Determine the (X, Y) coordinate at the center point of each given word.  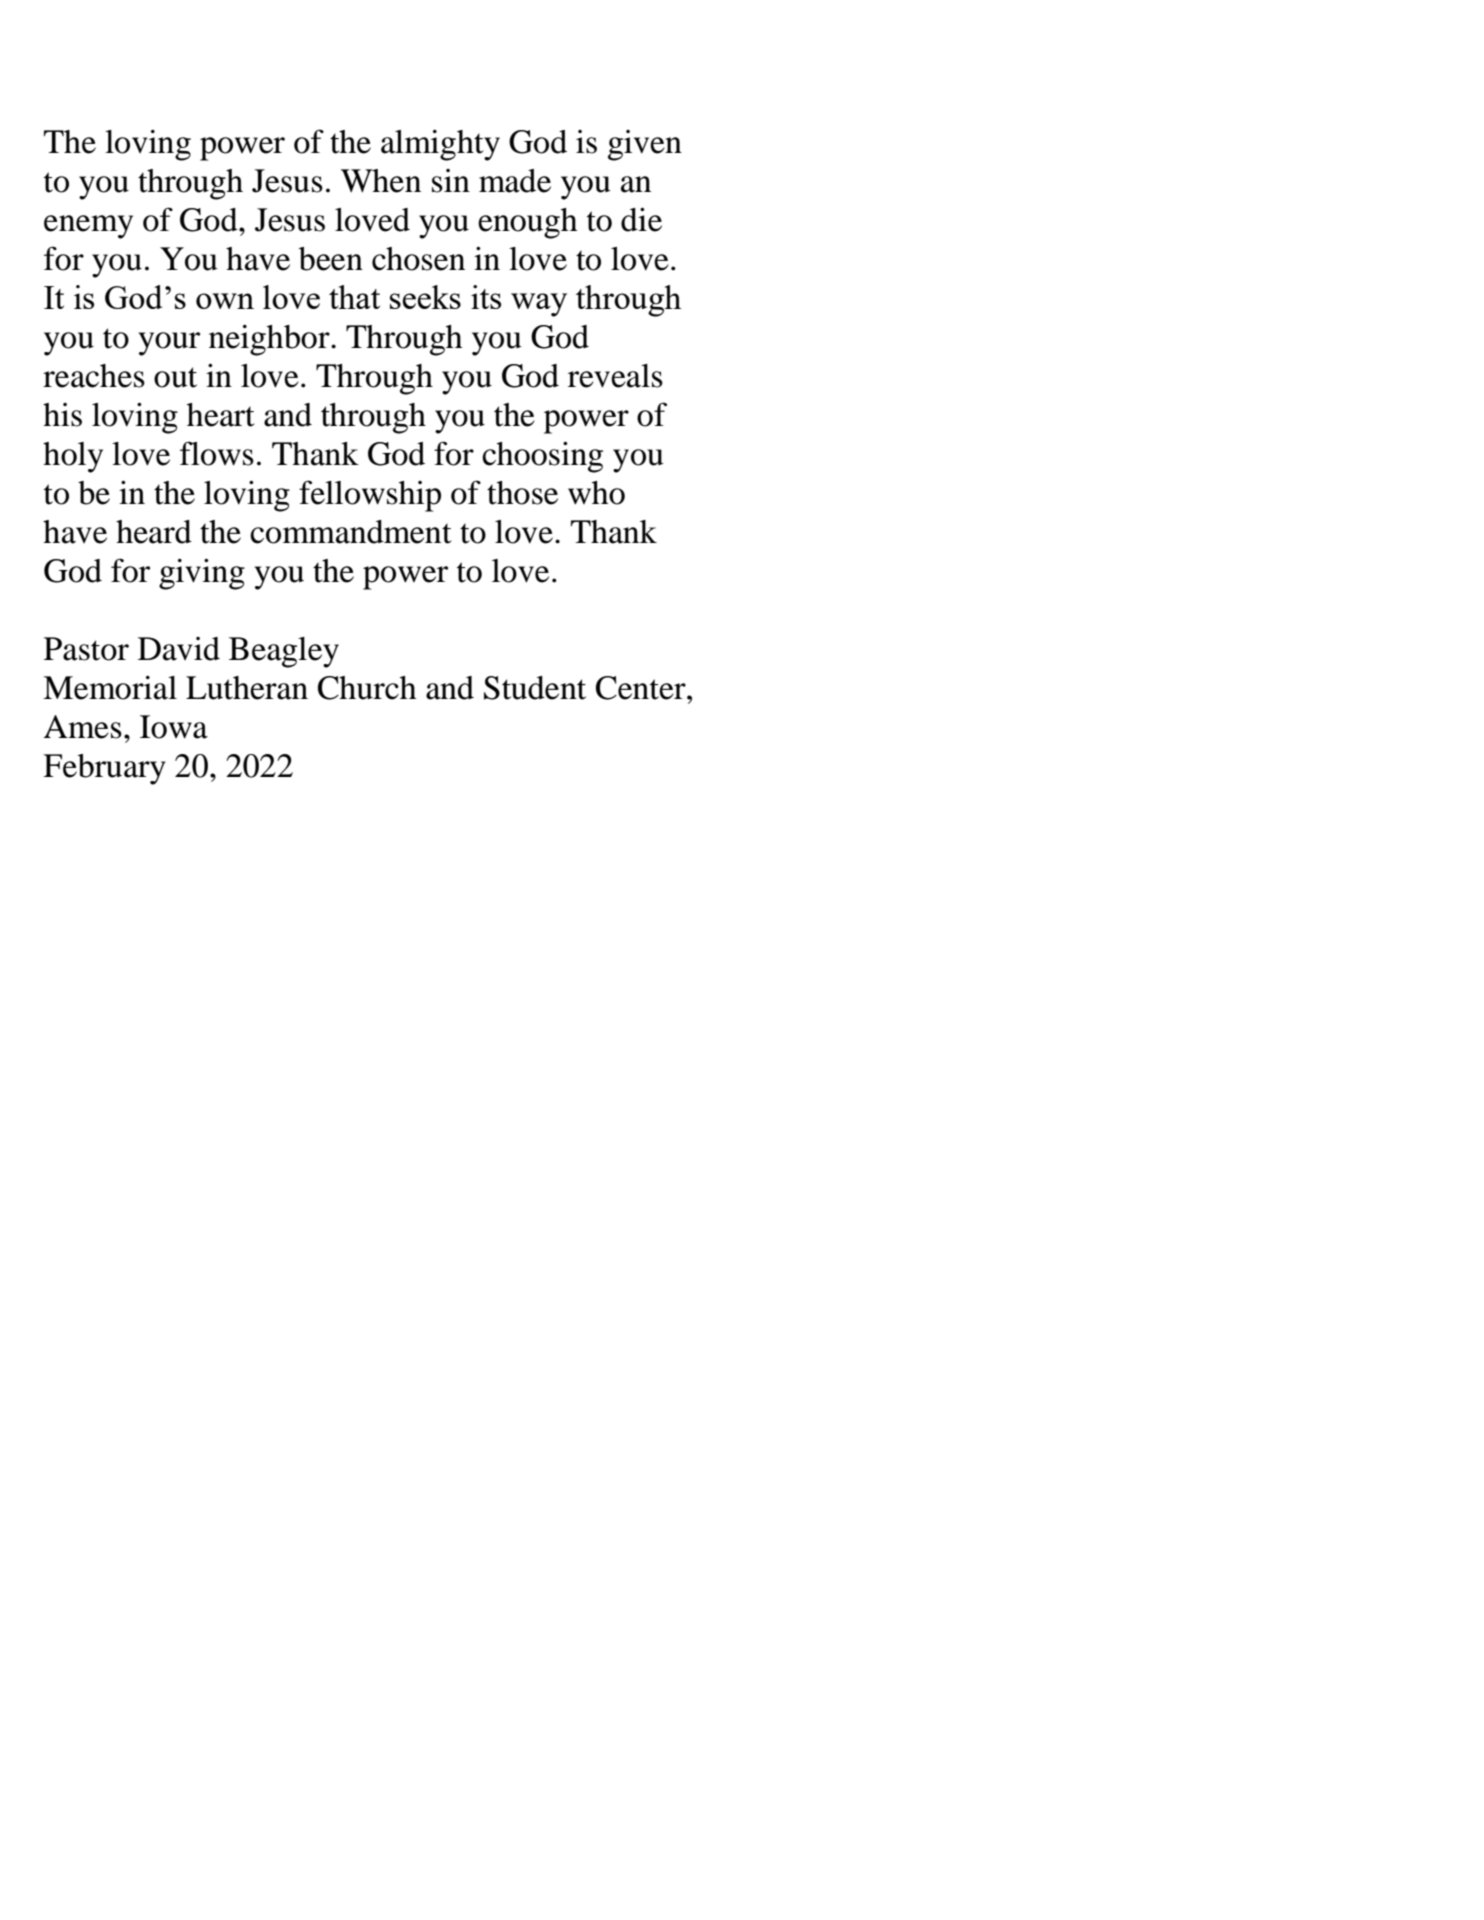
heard (154, 532)
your (169, 344)
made (515, 181)
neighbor (270, 340)
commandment (351, 532)
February (104, 769)
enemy (88, 227)
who (596, 493)
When (381, 181)
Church (367, 688)
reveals (615, 376)
